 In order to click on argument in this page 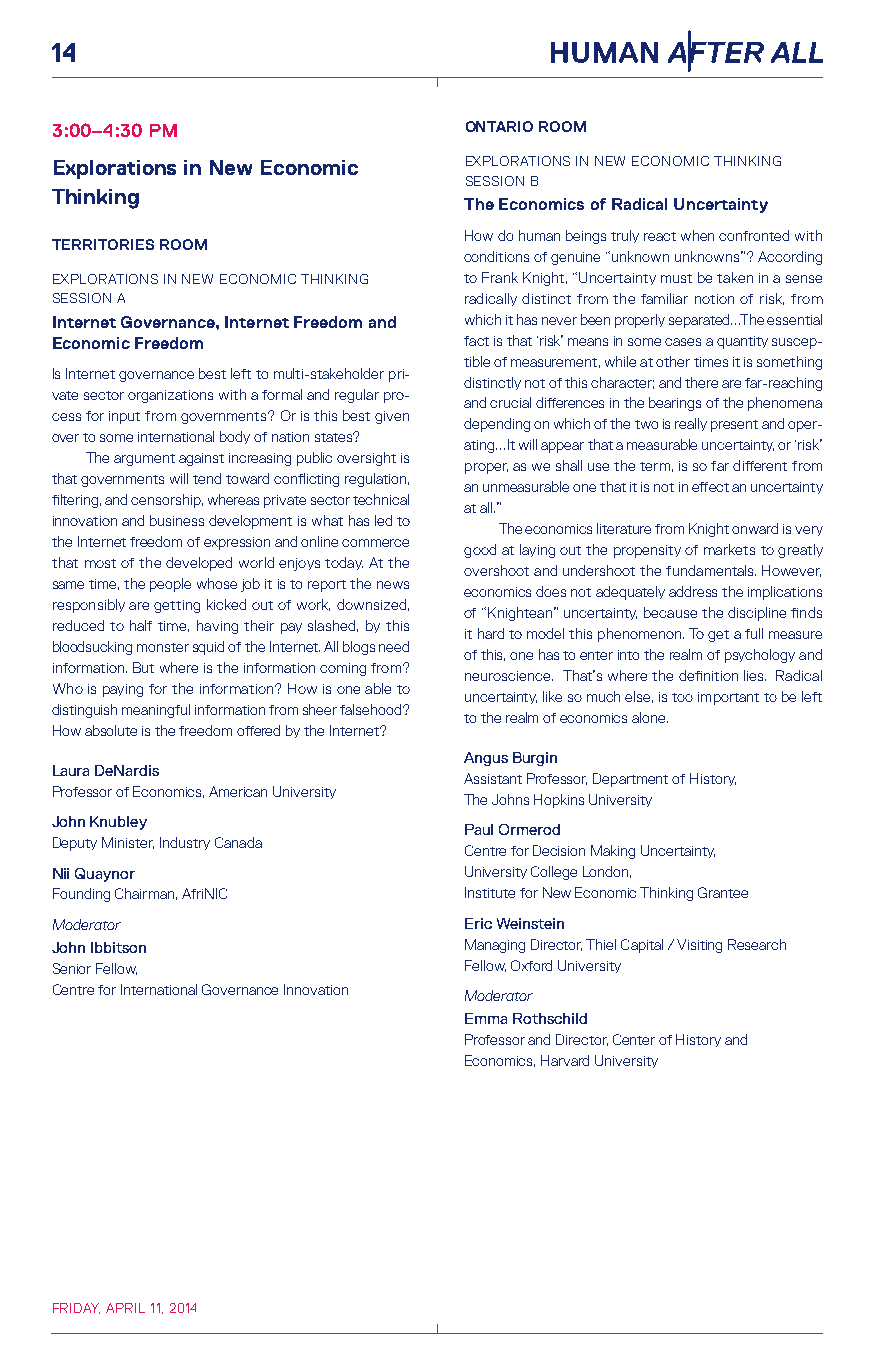, I will do `click(144, 460)`.
